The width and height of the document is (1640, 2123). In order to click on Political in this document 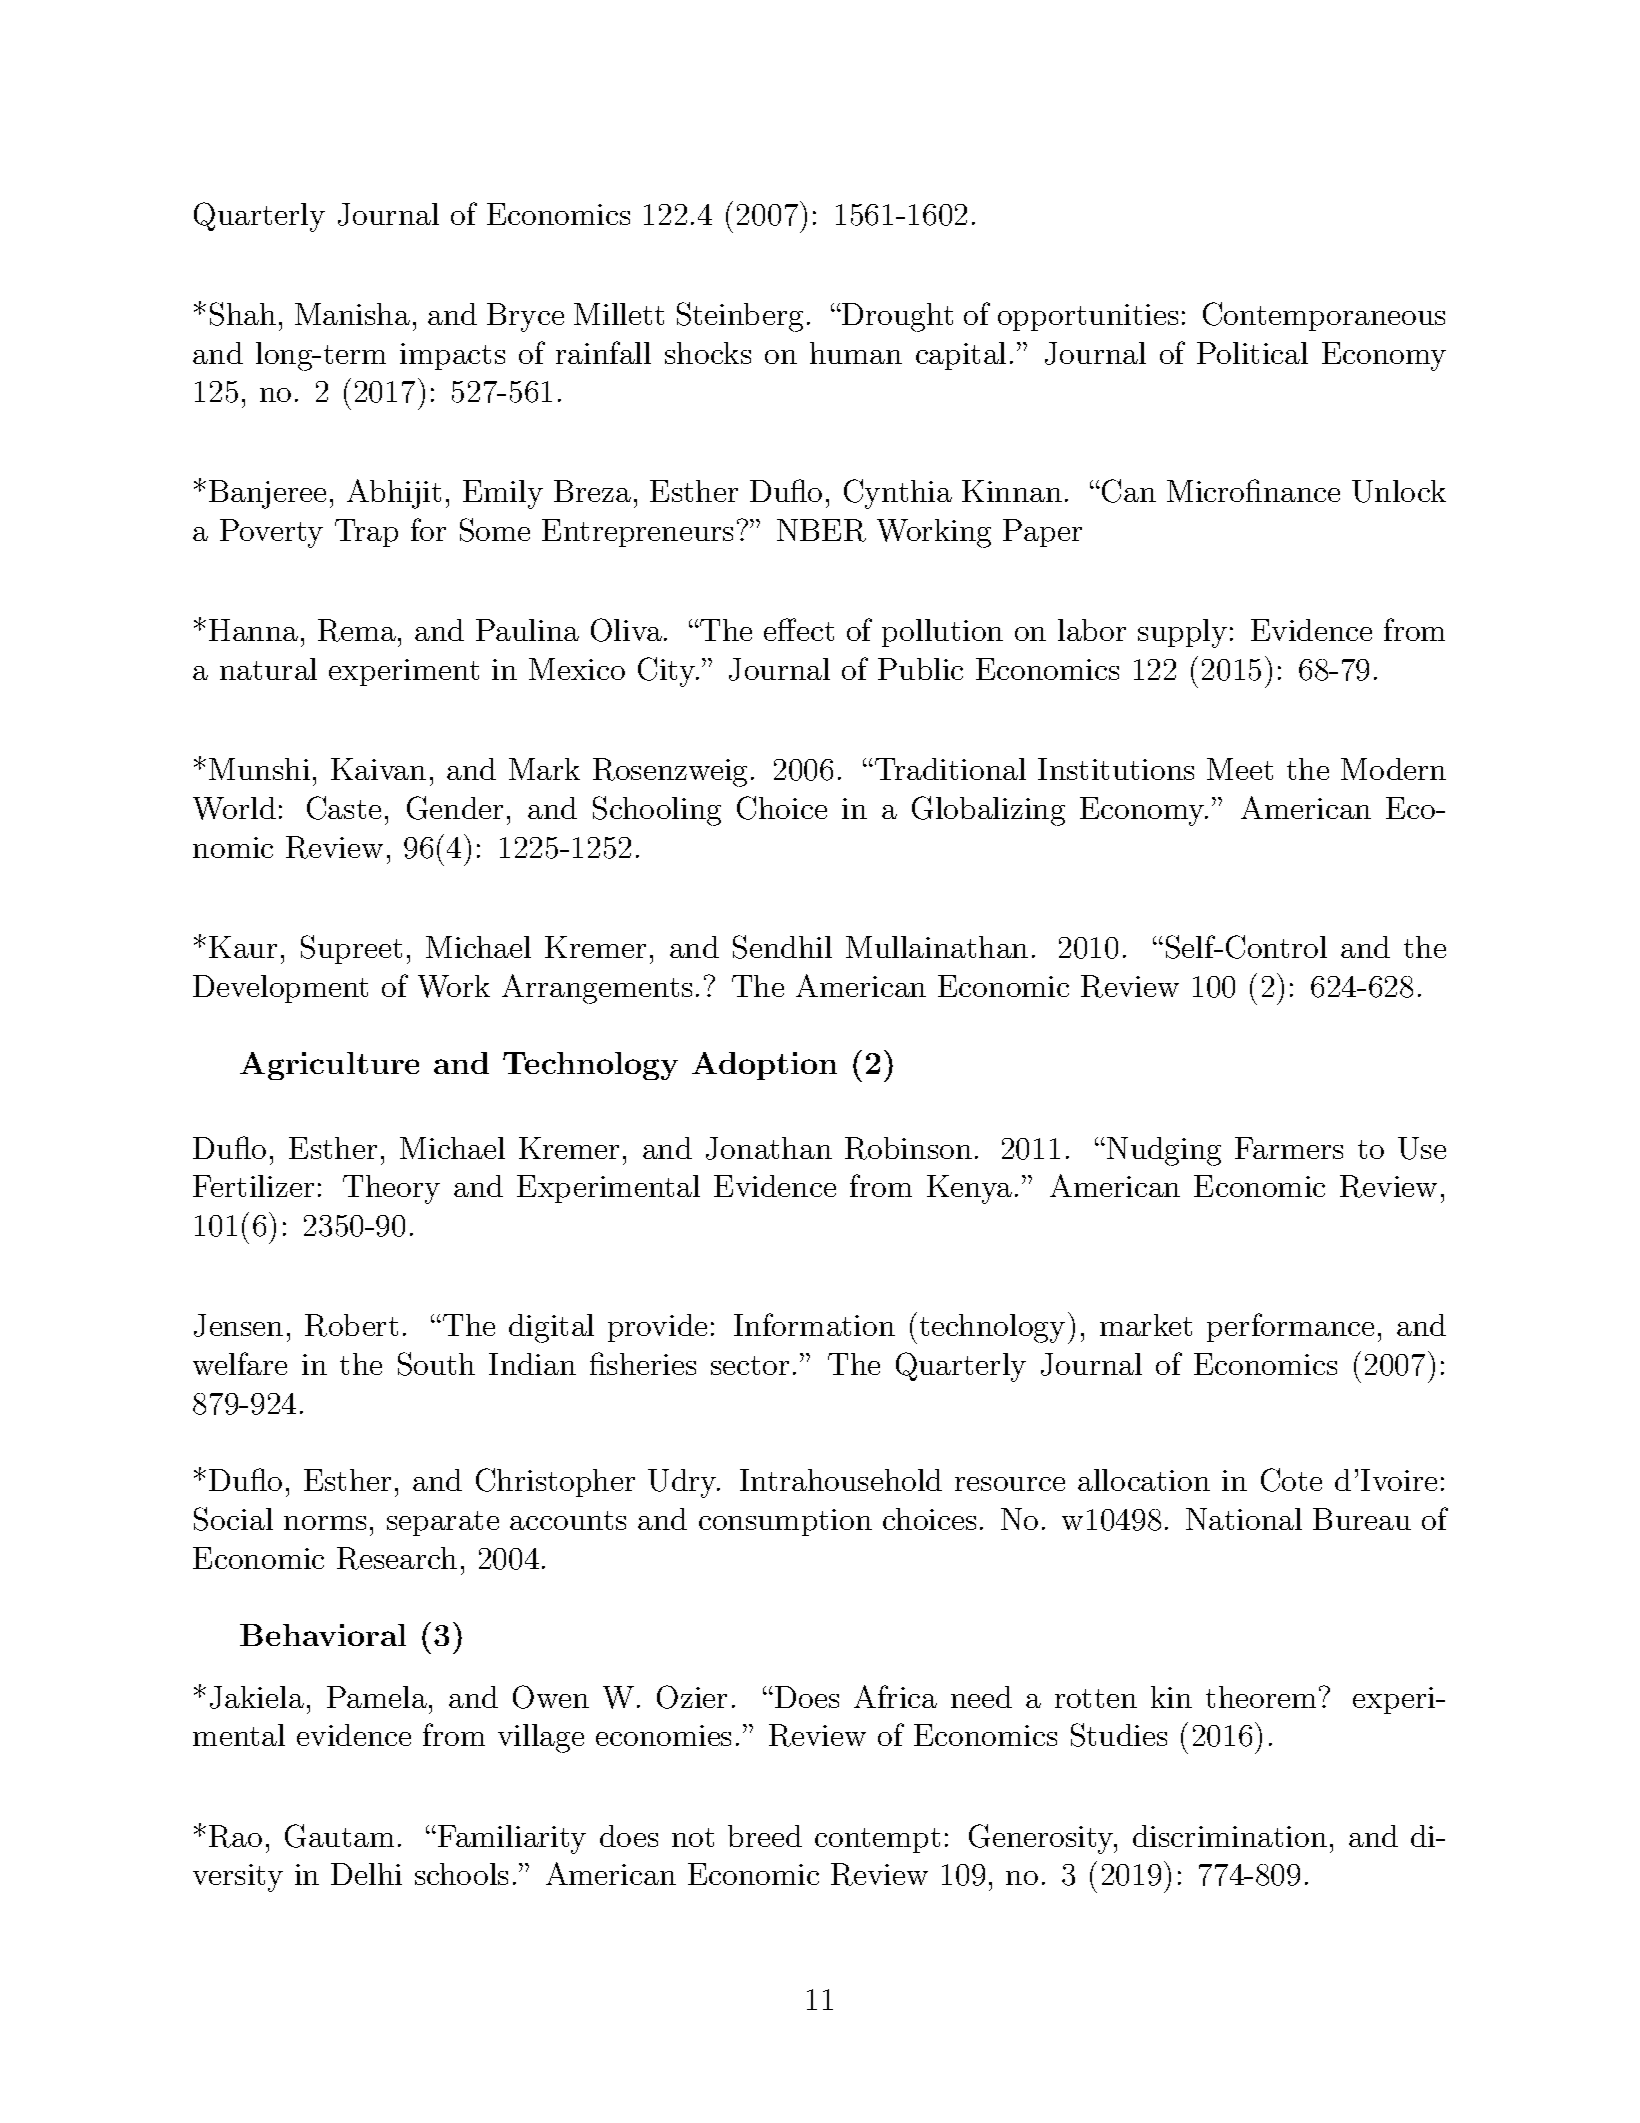, I will do `click(1252, 353)`.
